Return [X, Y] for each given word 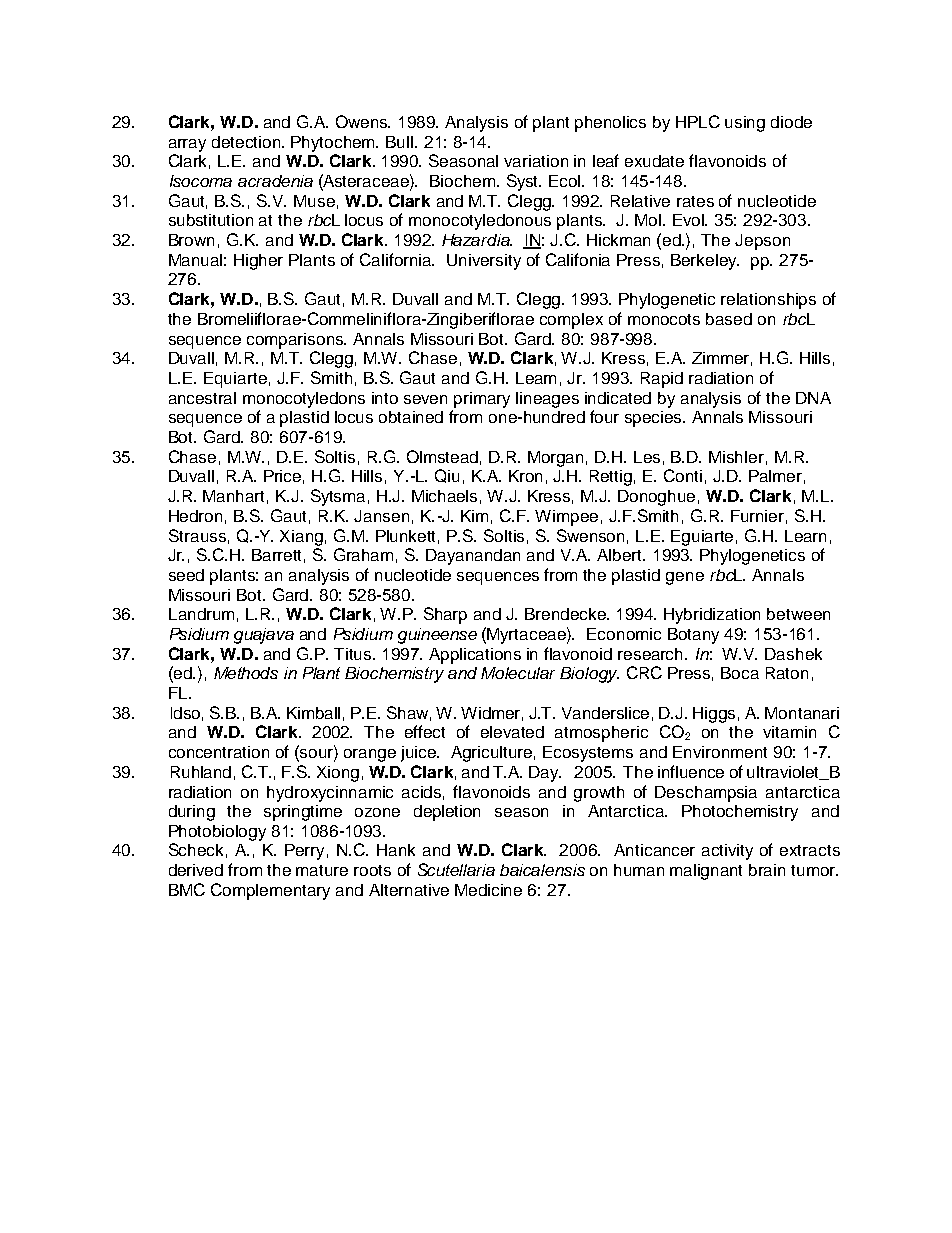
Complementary [270, 891]
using [745, 124]
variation [536, 161]
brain [767, 870]
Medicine [488, 890]
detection [247, 142]
